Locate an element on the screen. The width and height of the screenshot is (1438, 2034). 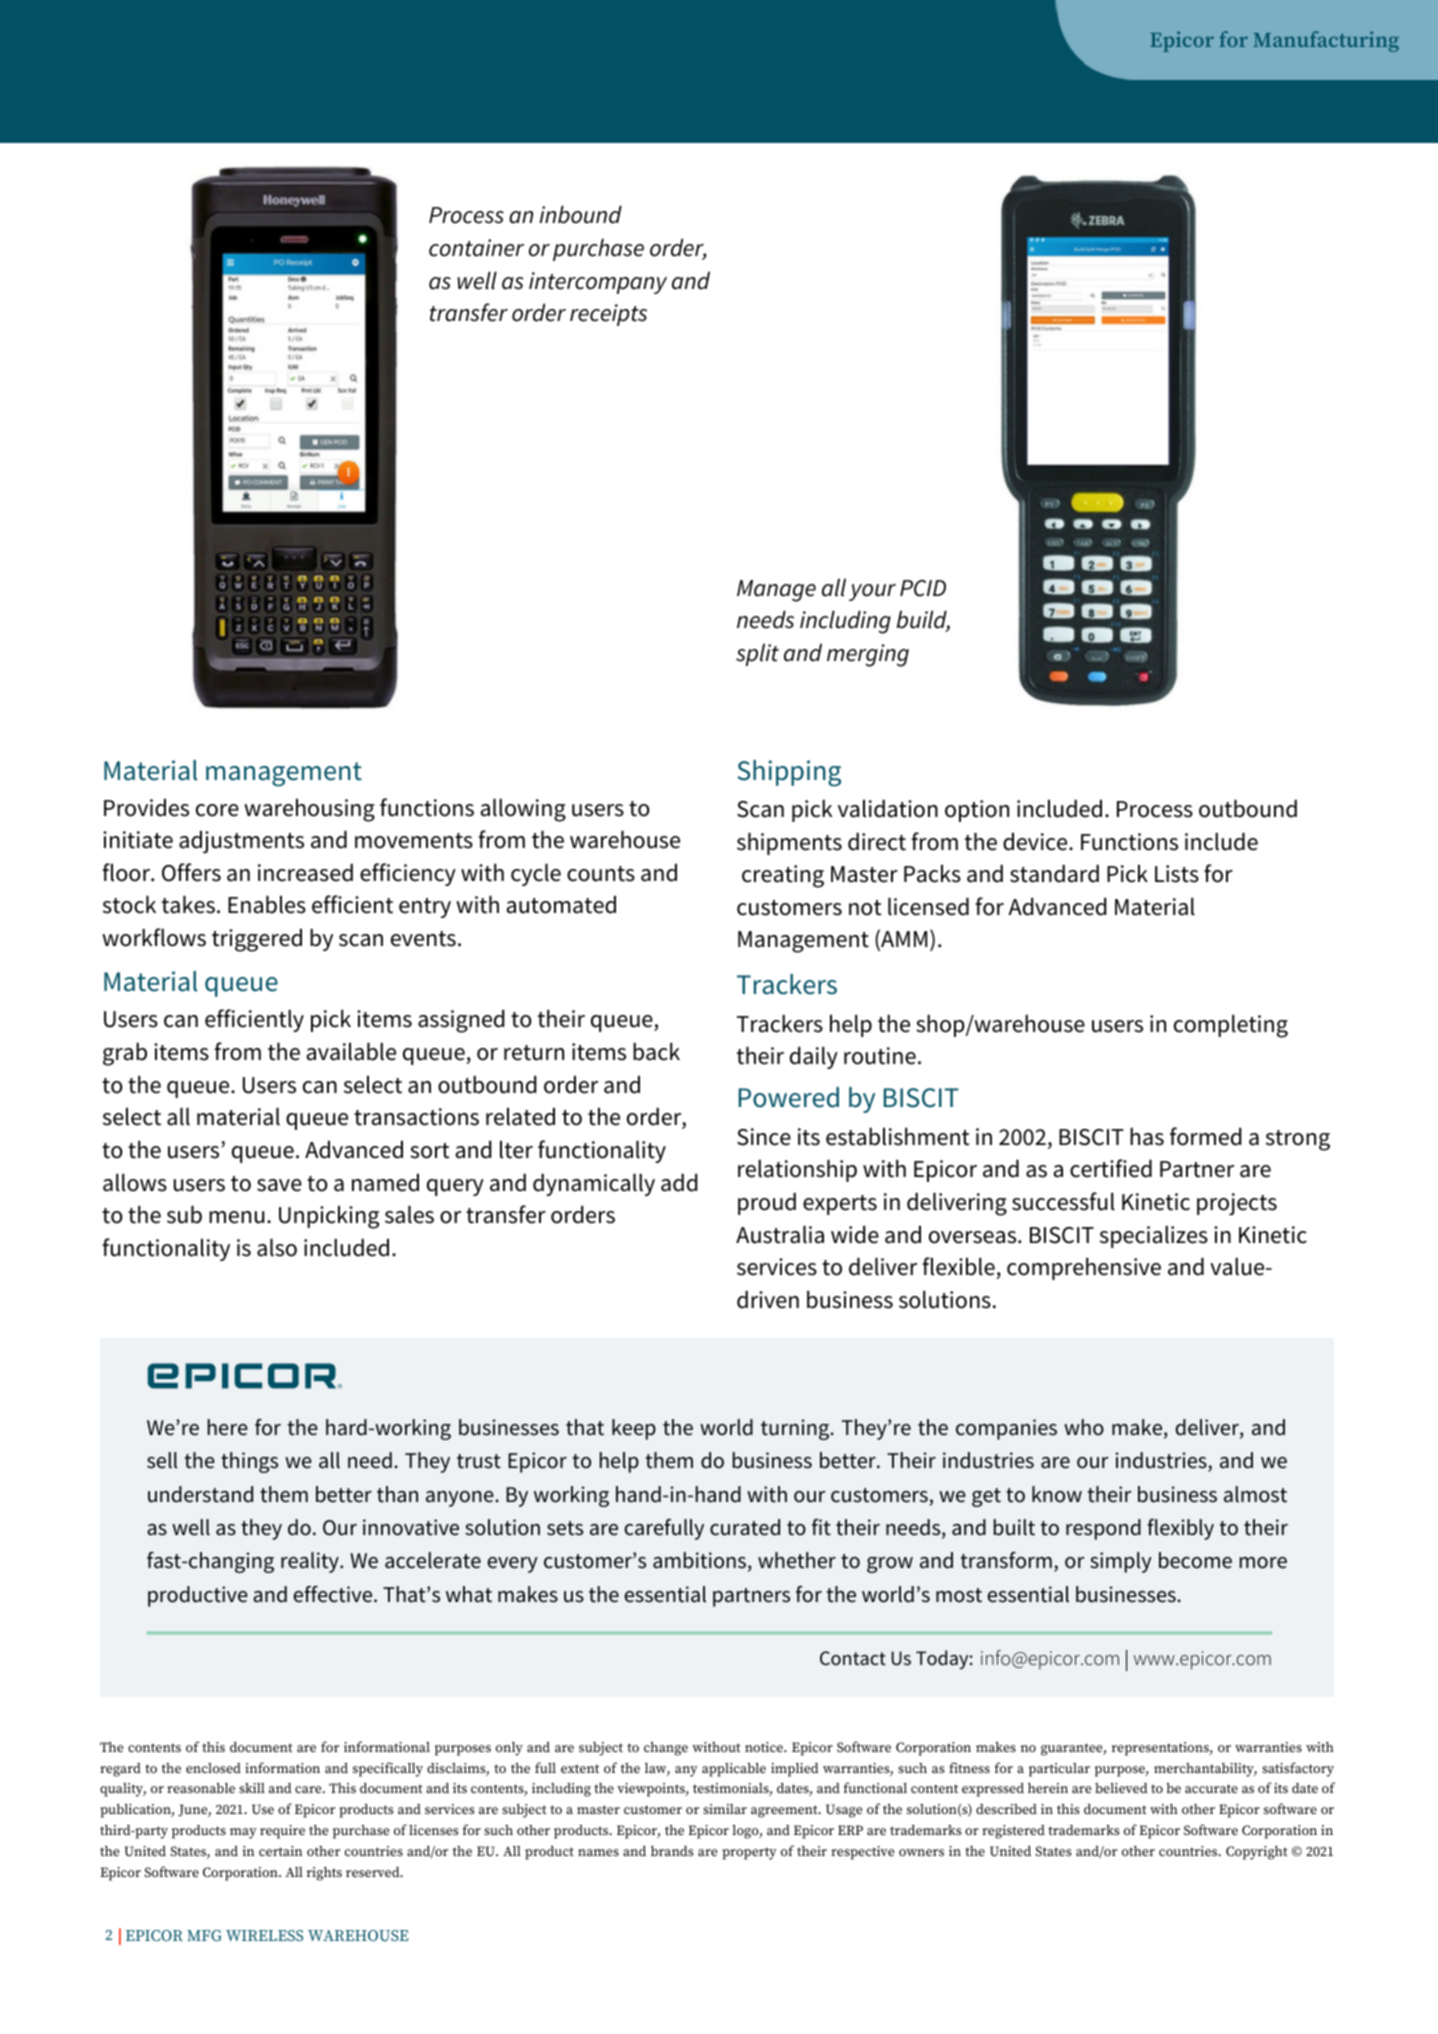
triggered is located at coordinates (257, 940).
